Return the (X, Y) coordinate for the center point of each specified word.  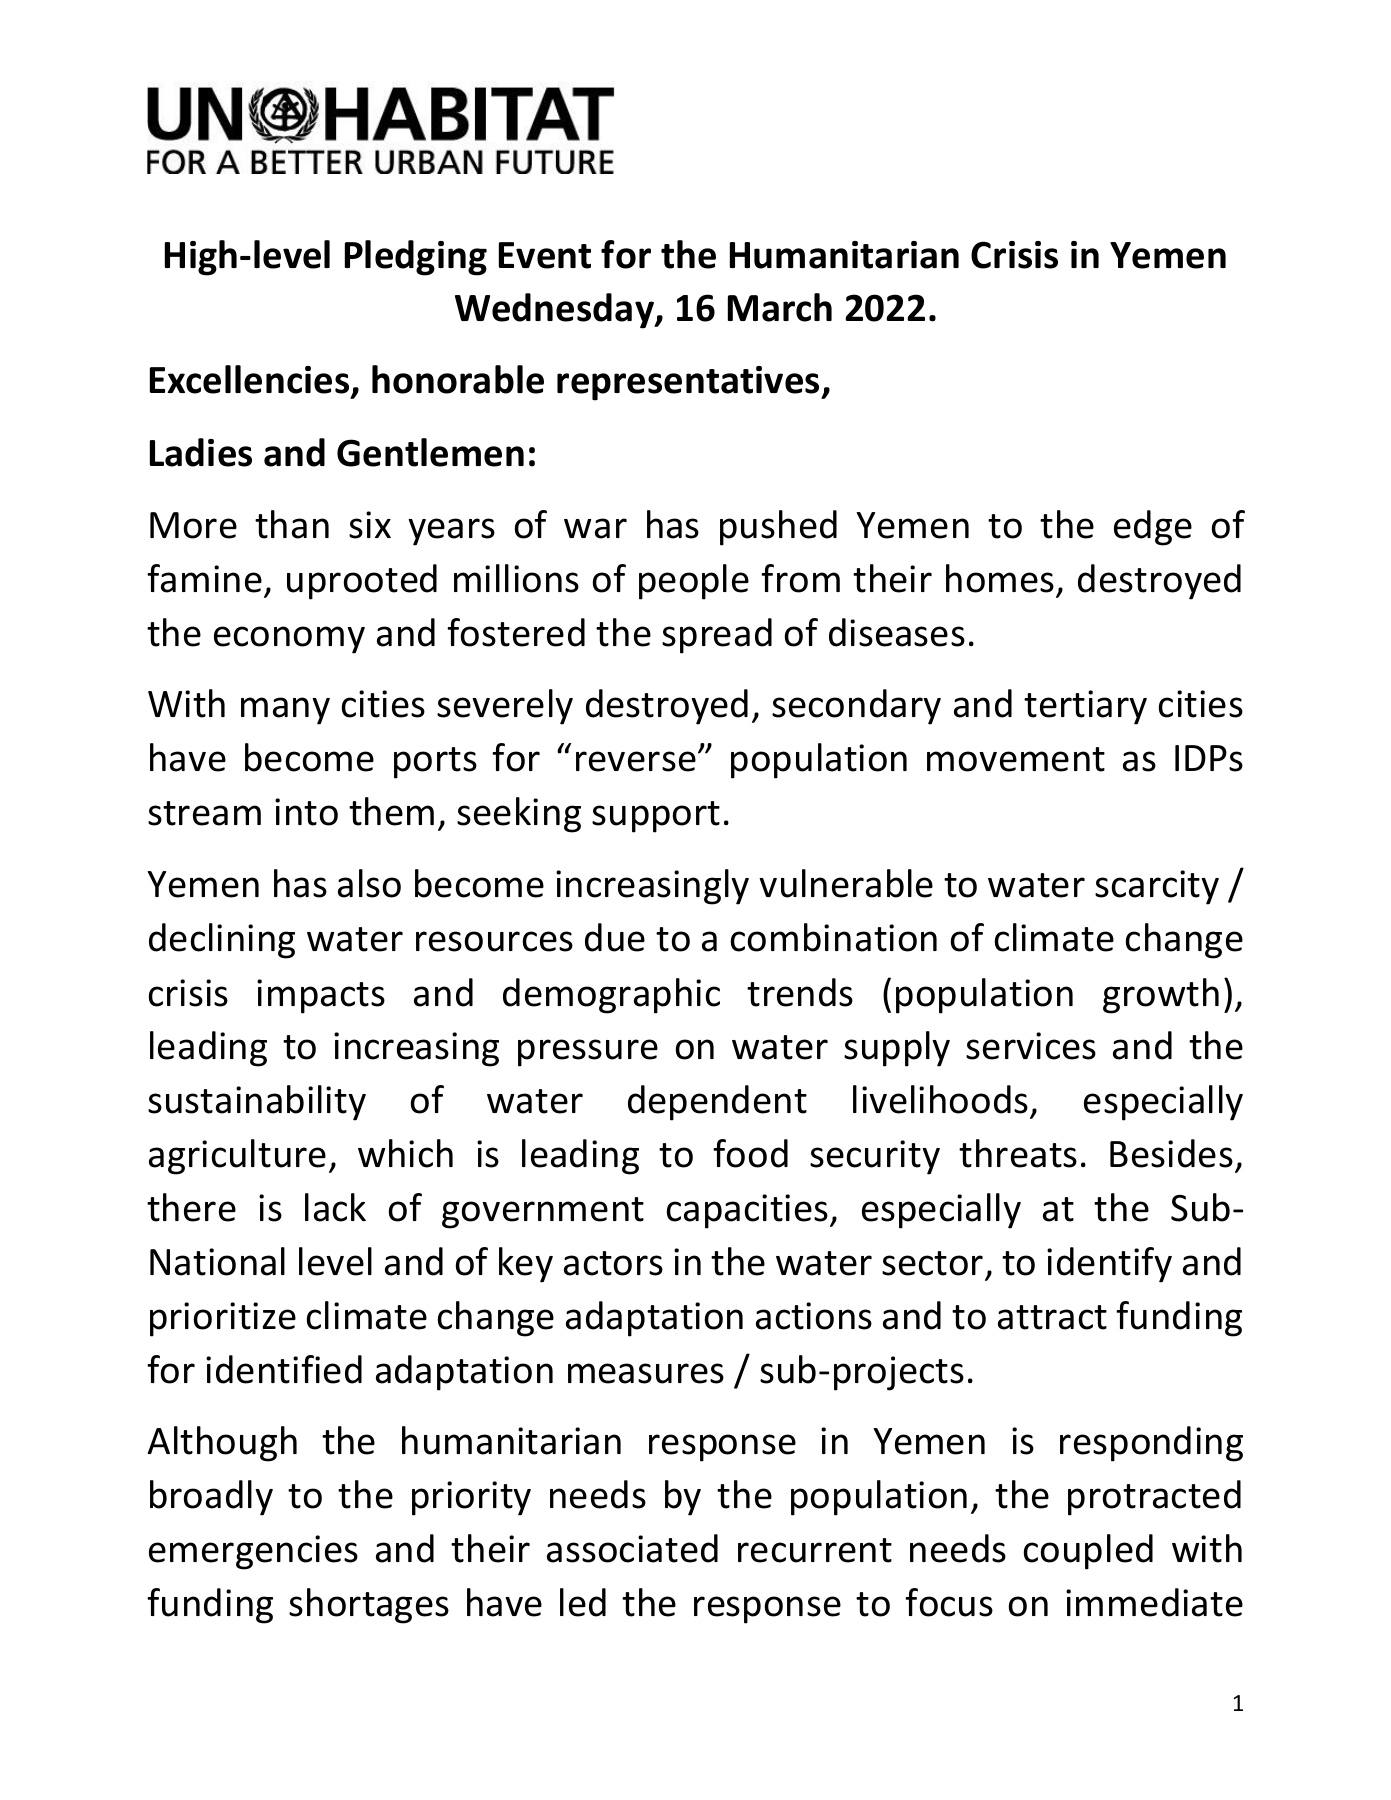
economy (289, 640)
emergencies (253, 1552)
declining (222, 941)
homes (1000, 578)
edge (1153, 528)
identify (1109, 1265)
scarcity (1157, 887)
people (694, 582)
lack (335, 1207)
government (543, 1213)
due (615, 937)
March (780, 307)
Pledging (416, 258)
